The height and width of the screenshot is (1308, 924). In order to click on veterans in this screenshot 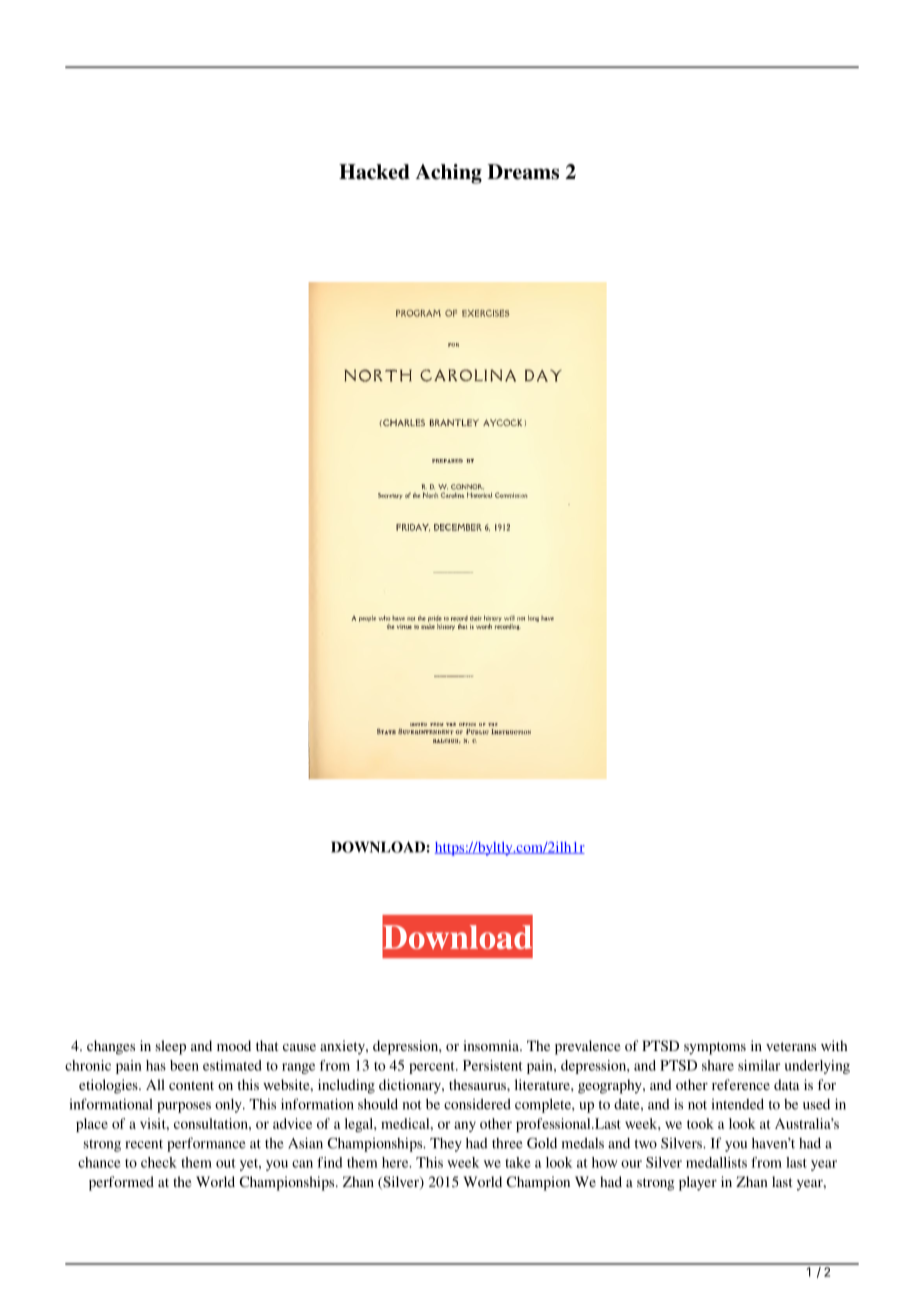, I will do `click(791, 1046)`.
